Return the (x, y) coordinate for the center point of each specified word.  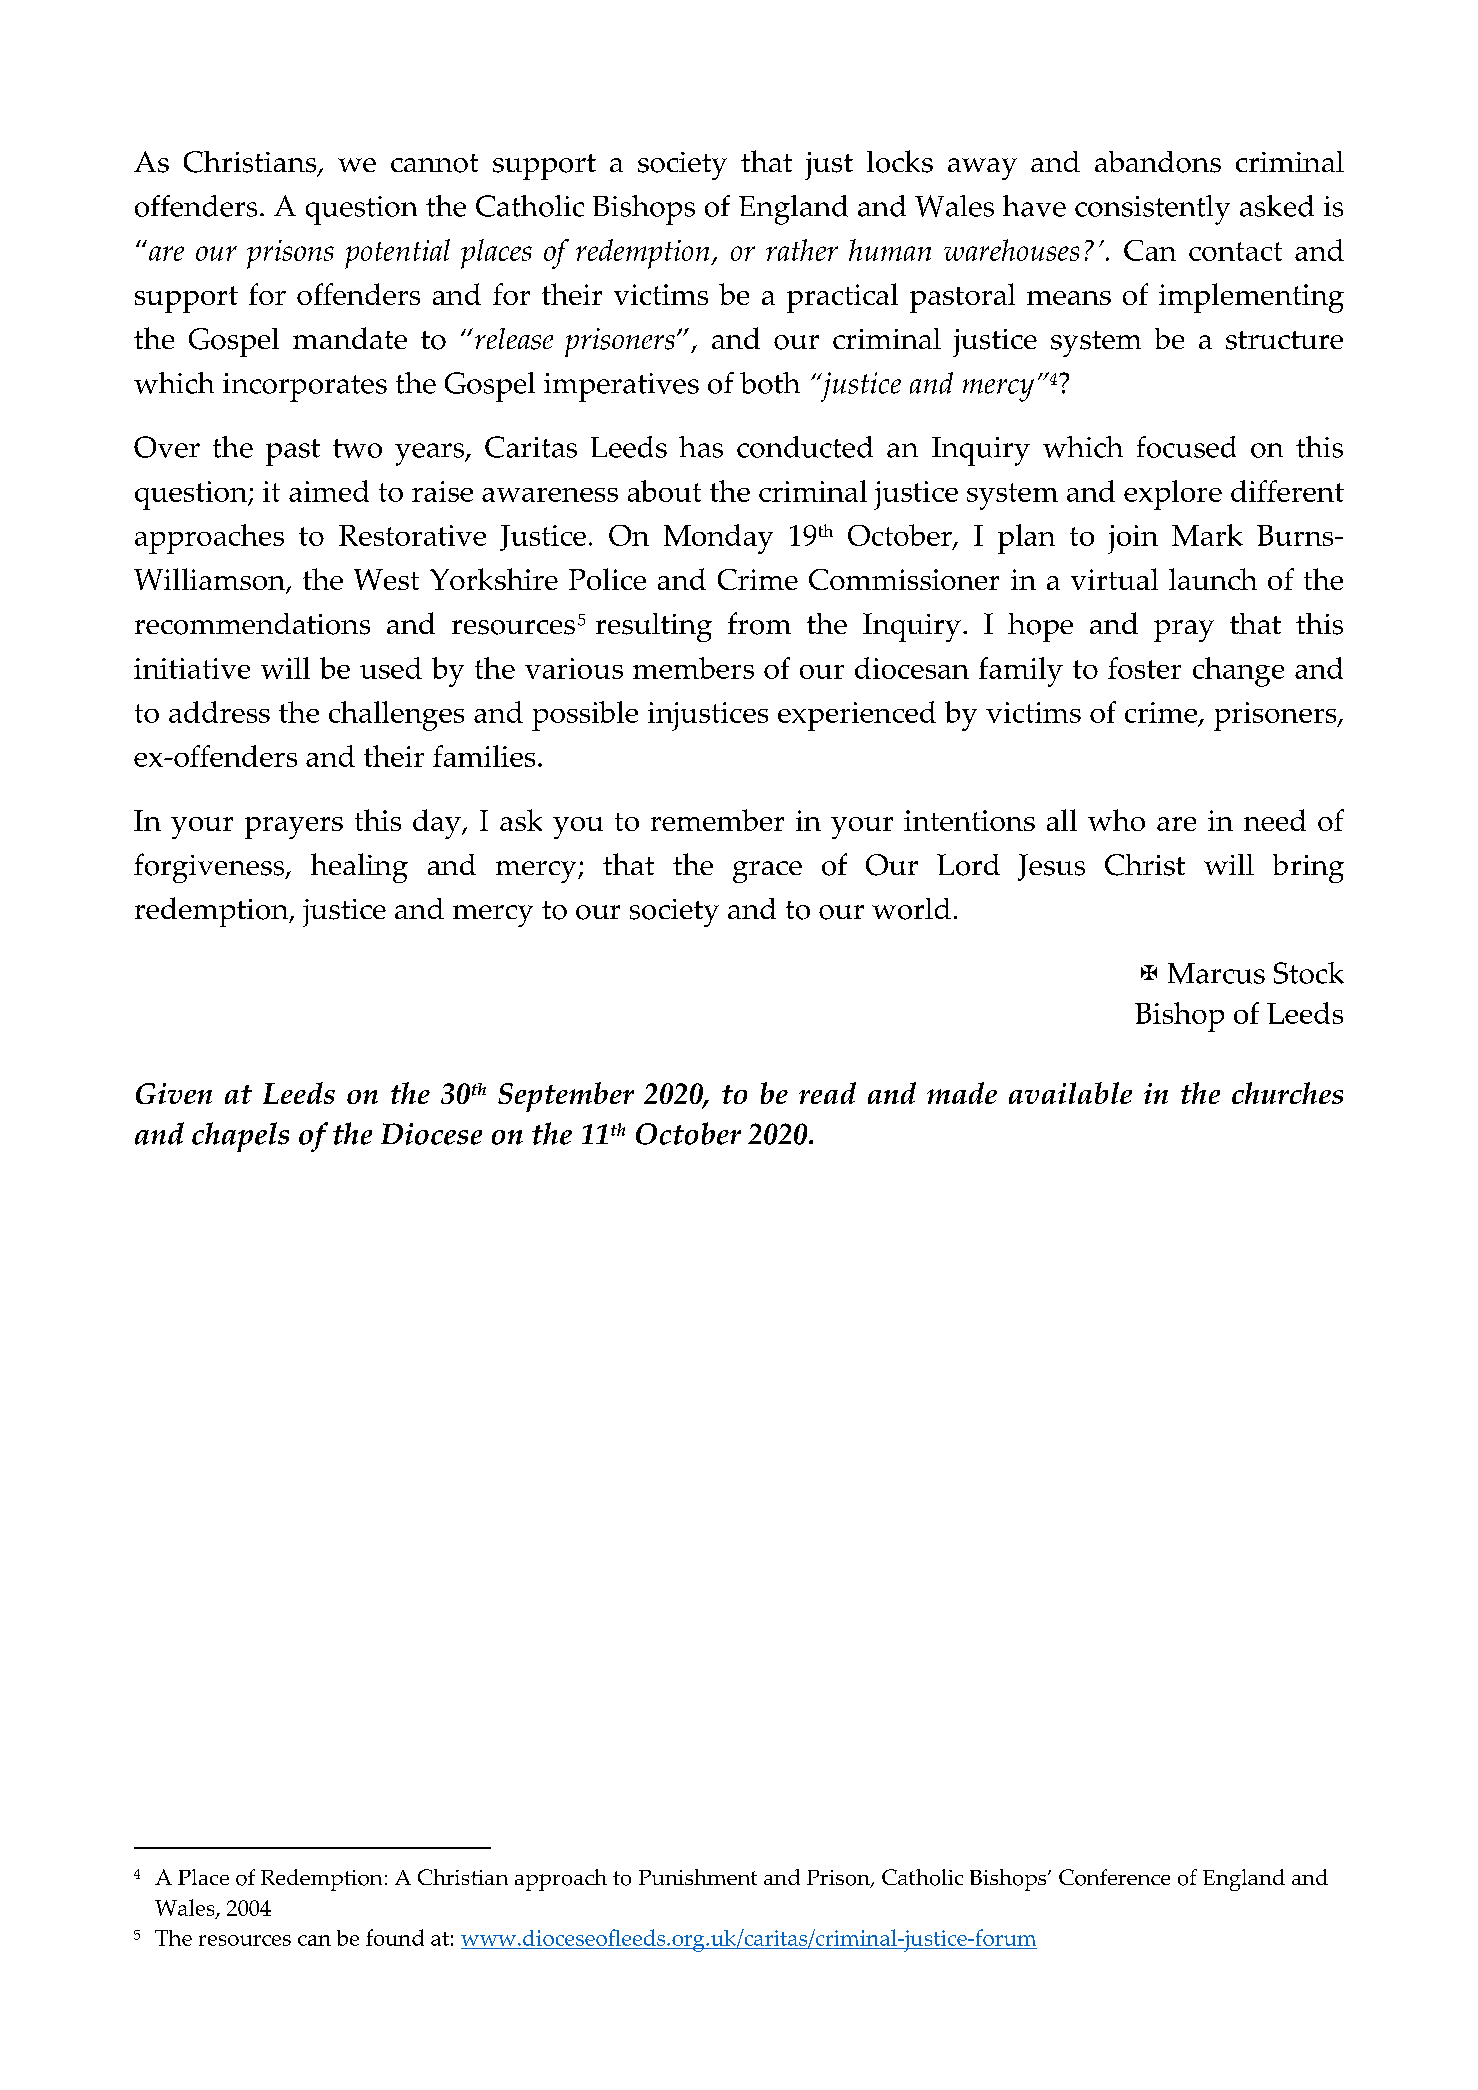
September (566, 1097)
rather (802, 250)
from (759, 623)
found (395, 1937)
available (1070, 1093)
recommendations (252, 624)
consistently (1152, 210)
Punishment (698, 1877)
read (827, 1093)
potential (397, 254)
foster (1144, 668)
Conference (1114, 1877)
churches (1287, 1093)
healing (359, 868)
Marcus (1216, 973)
